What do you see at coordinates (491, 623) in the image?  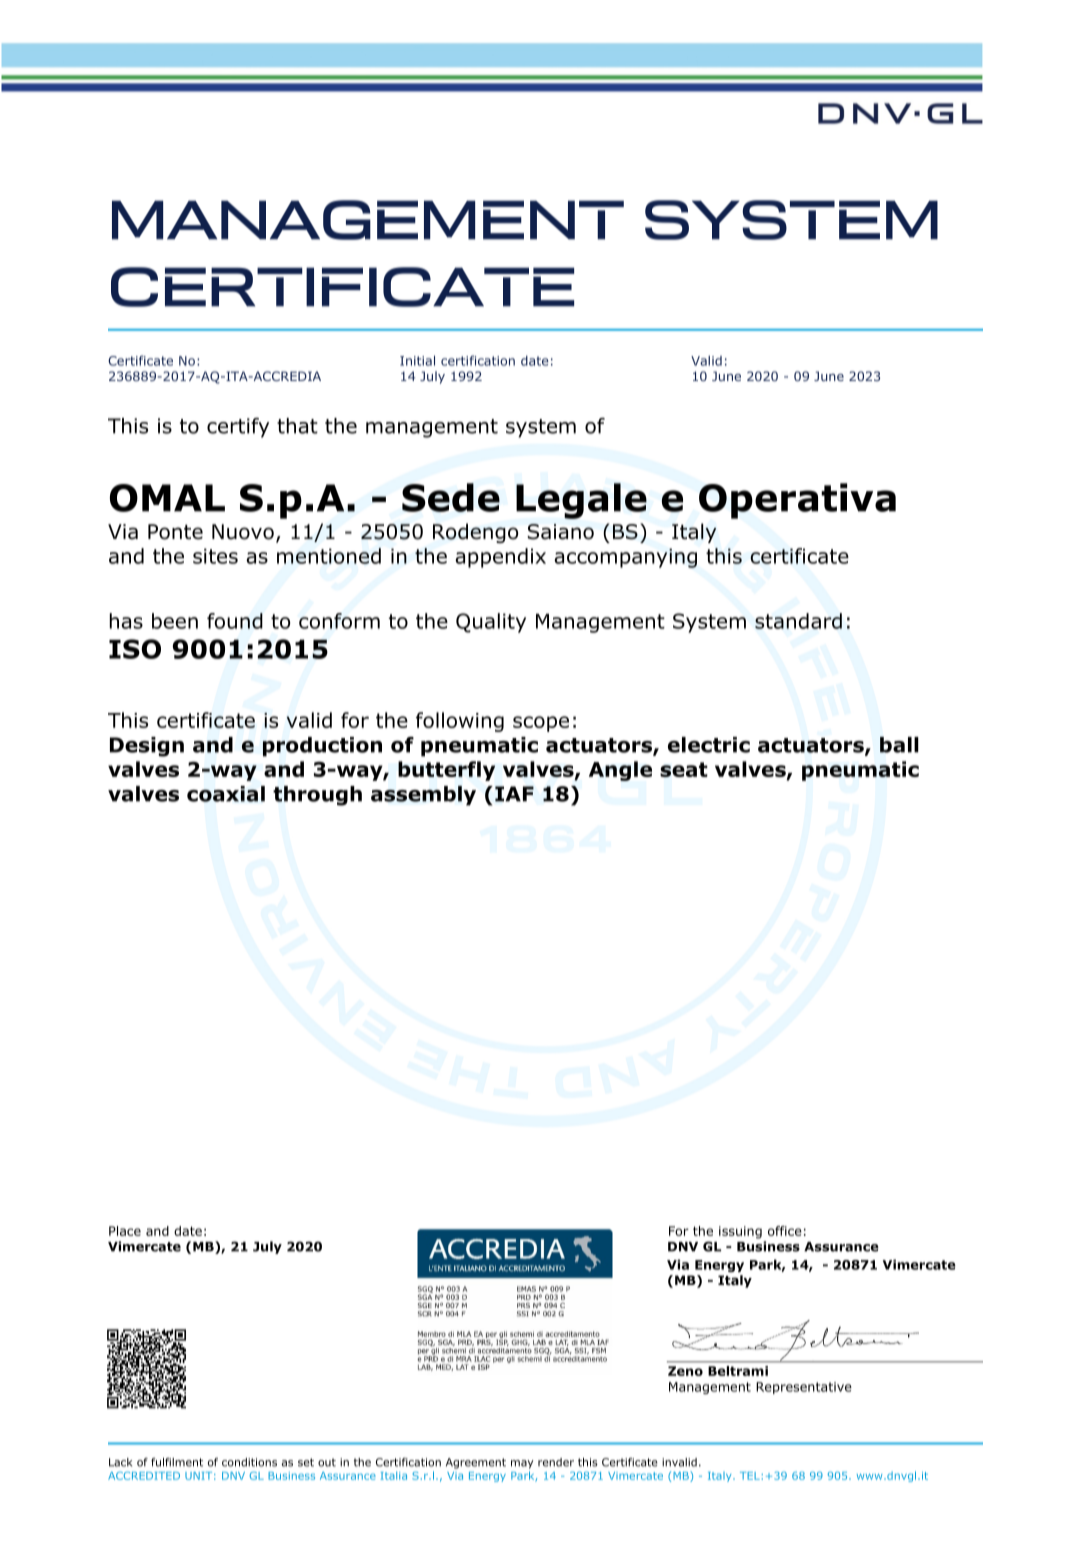 I see `Quality` at bounding box center [491, 623].
